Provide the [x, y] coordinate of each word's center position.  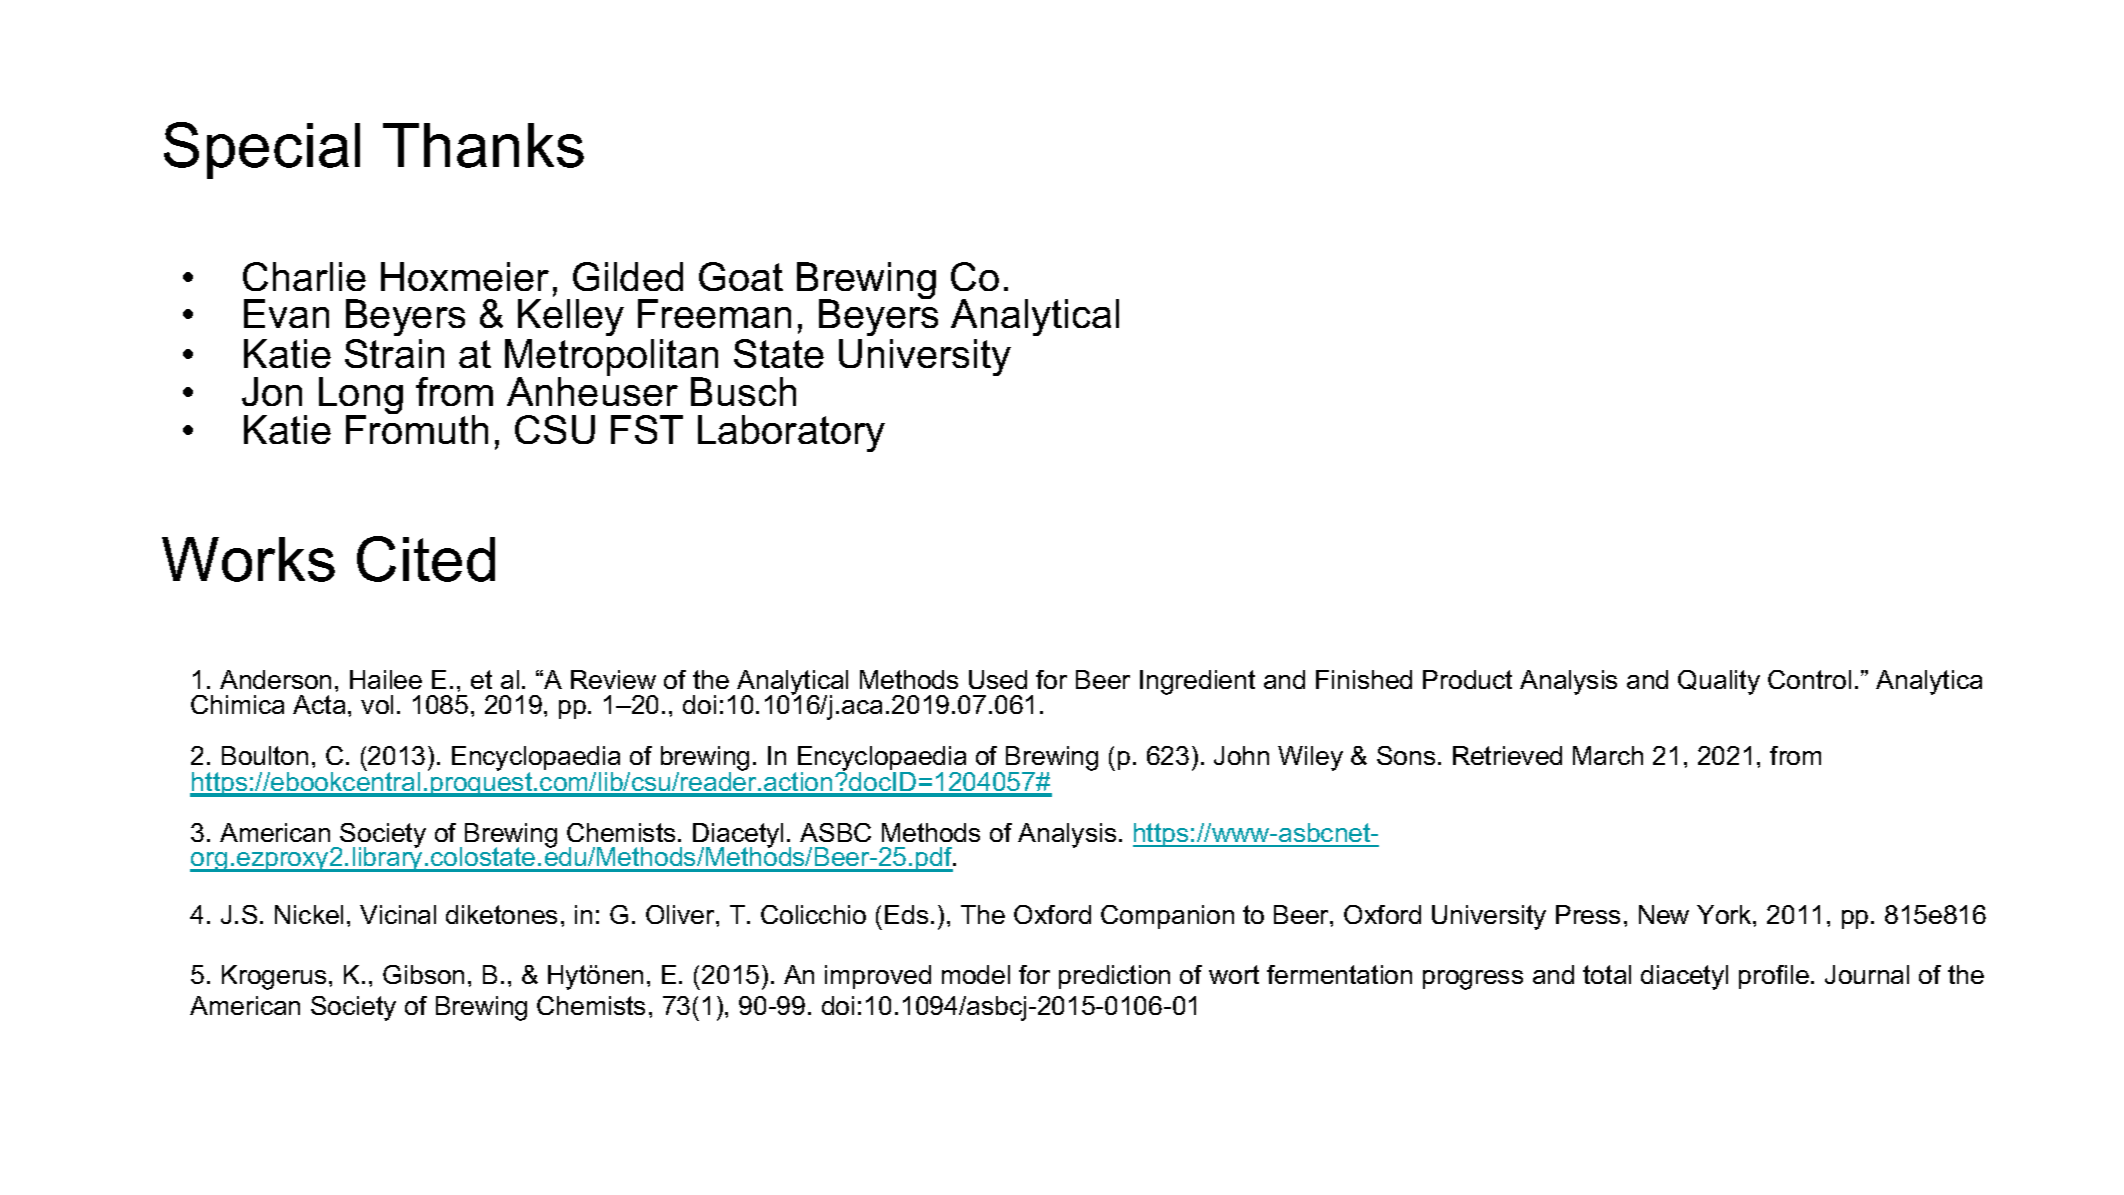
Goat [741, 276]
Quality [1719, 682]
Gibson [423, 974]
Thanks [483, 145]
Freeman [714, 313]
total [1607, 974]
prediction [1114, 977]
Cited [426, 559]
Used [998, 679]
